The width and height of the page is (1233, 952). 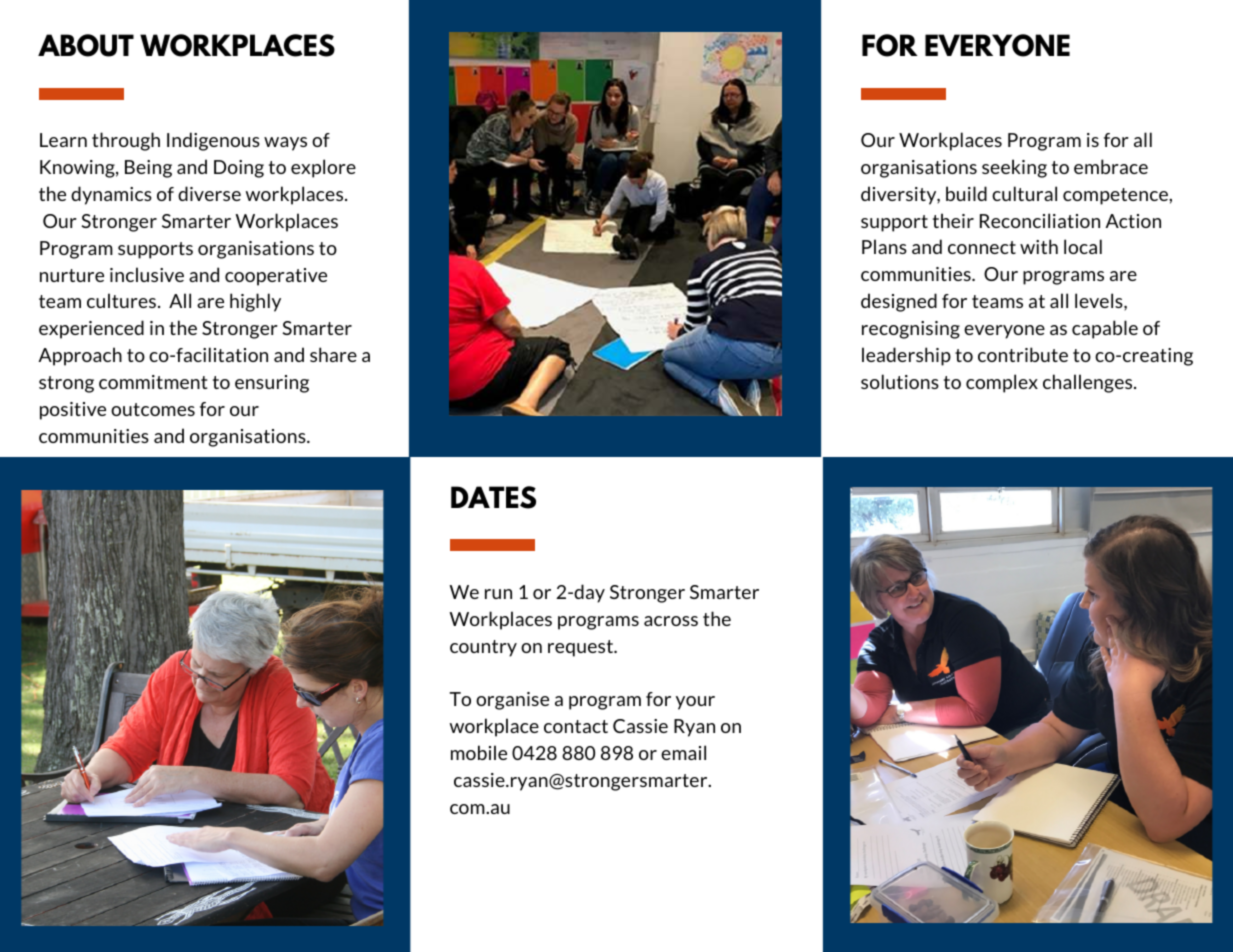 What do you see at coordinates (333, 354) in the page?
I see `share` at bounding box center [333, 354].
